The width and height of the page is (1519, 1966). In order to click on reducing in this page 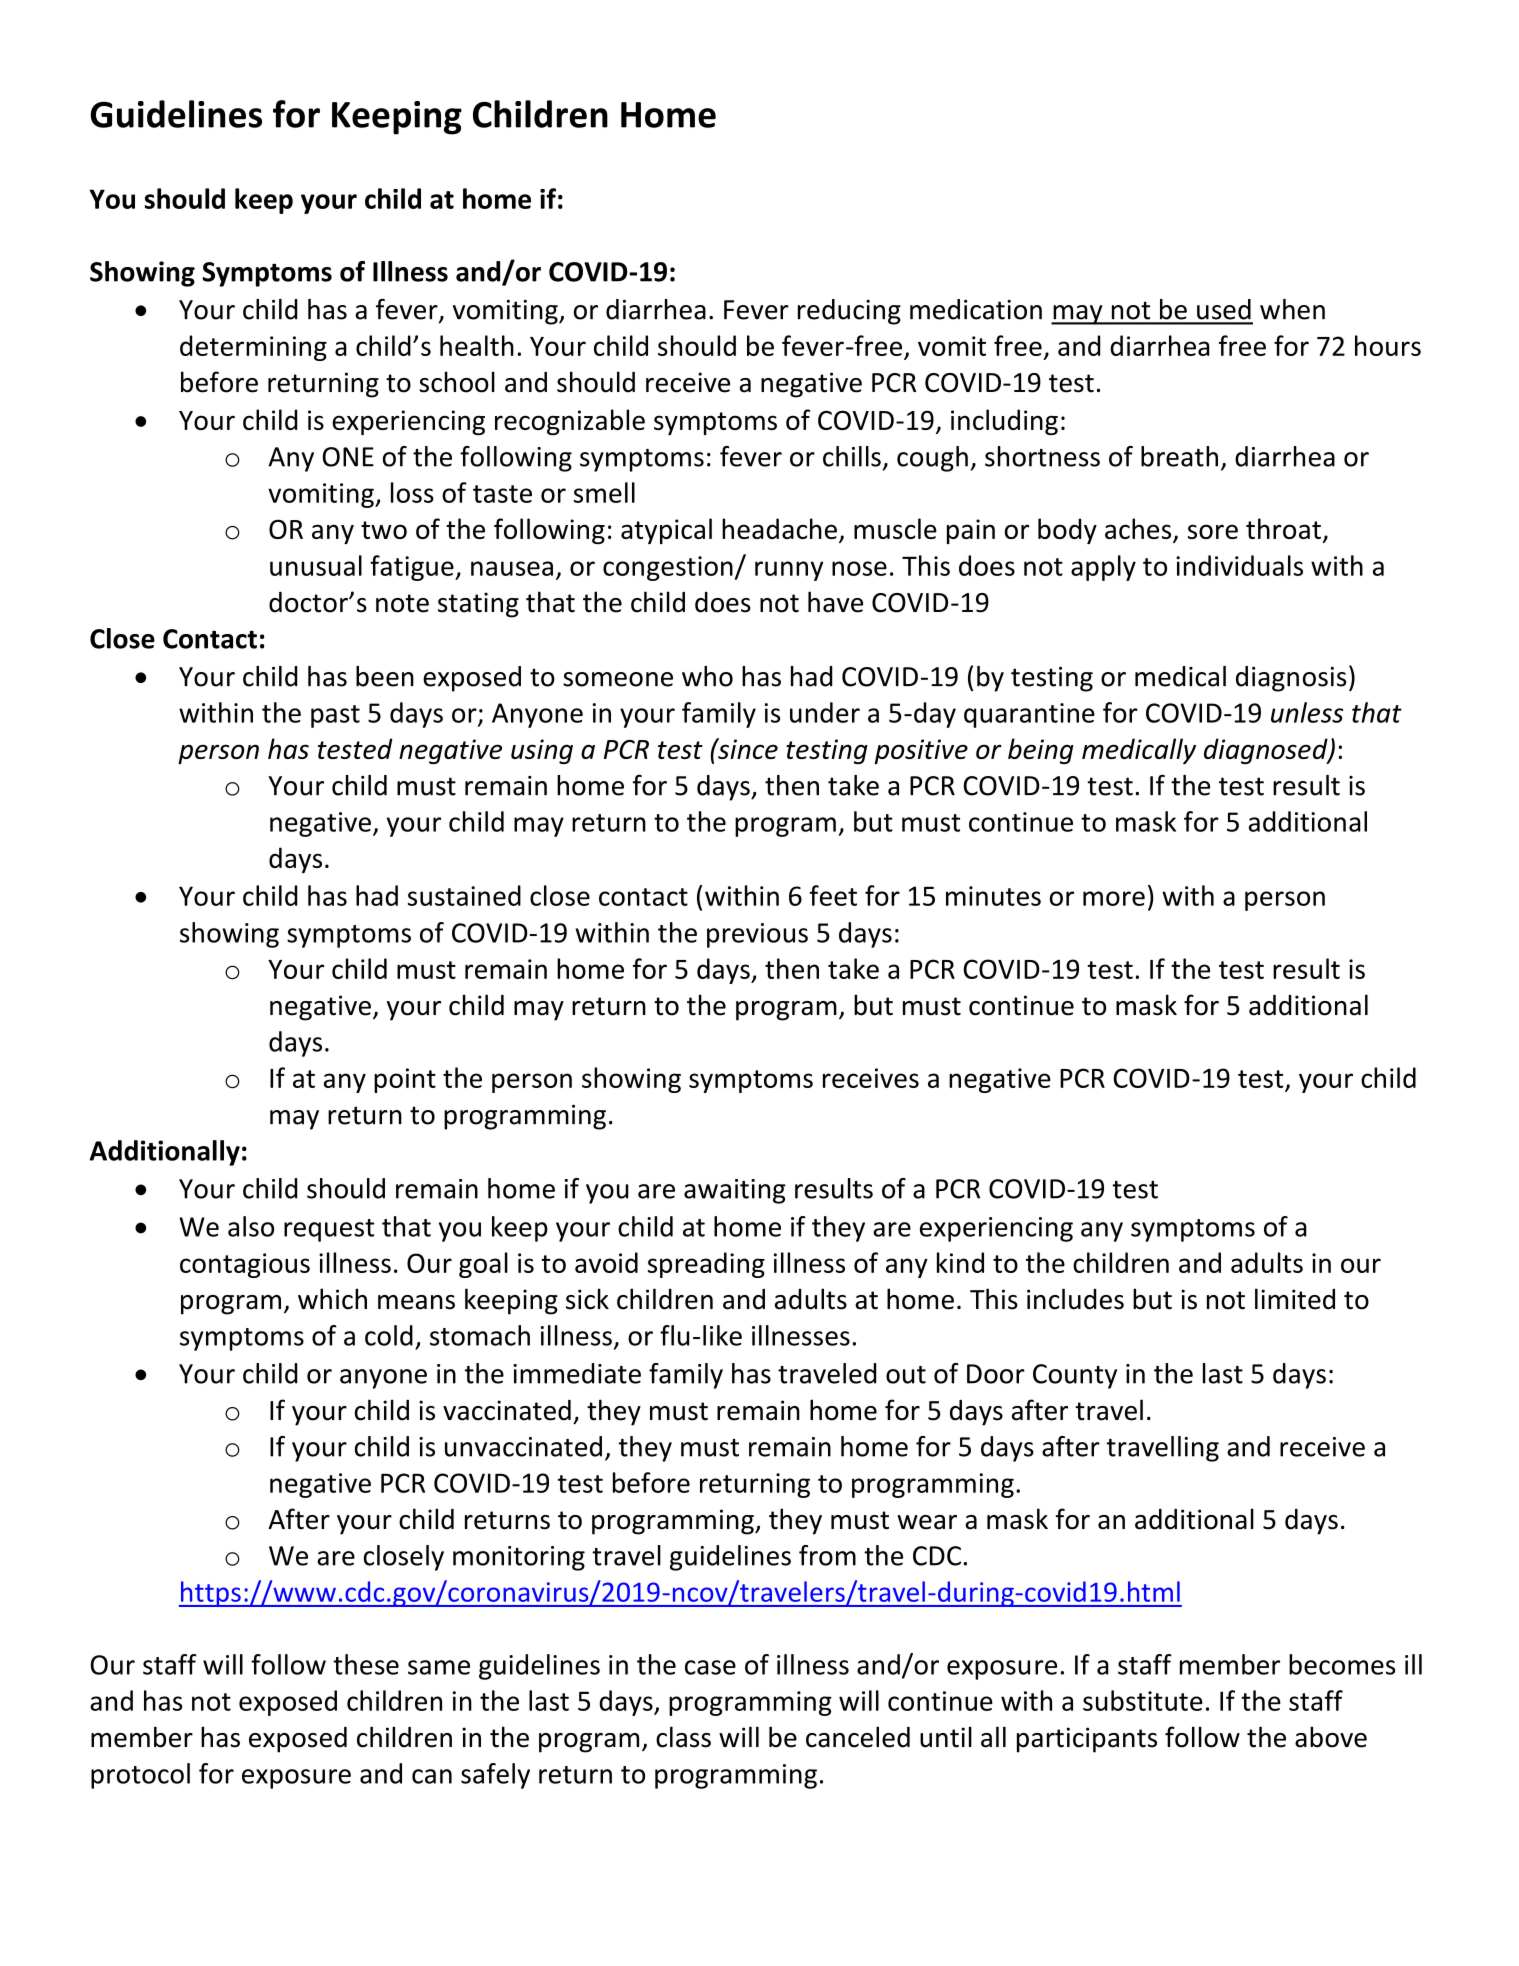, I will do `click(849, 312)`.
